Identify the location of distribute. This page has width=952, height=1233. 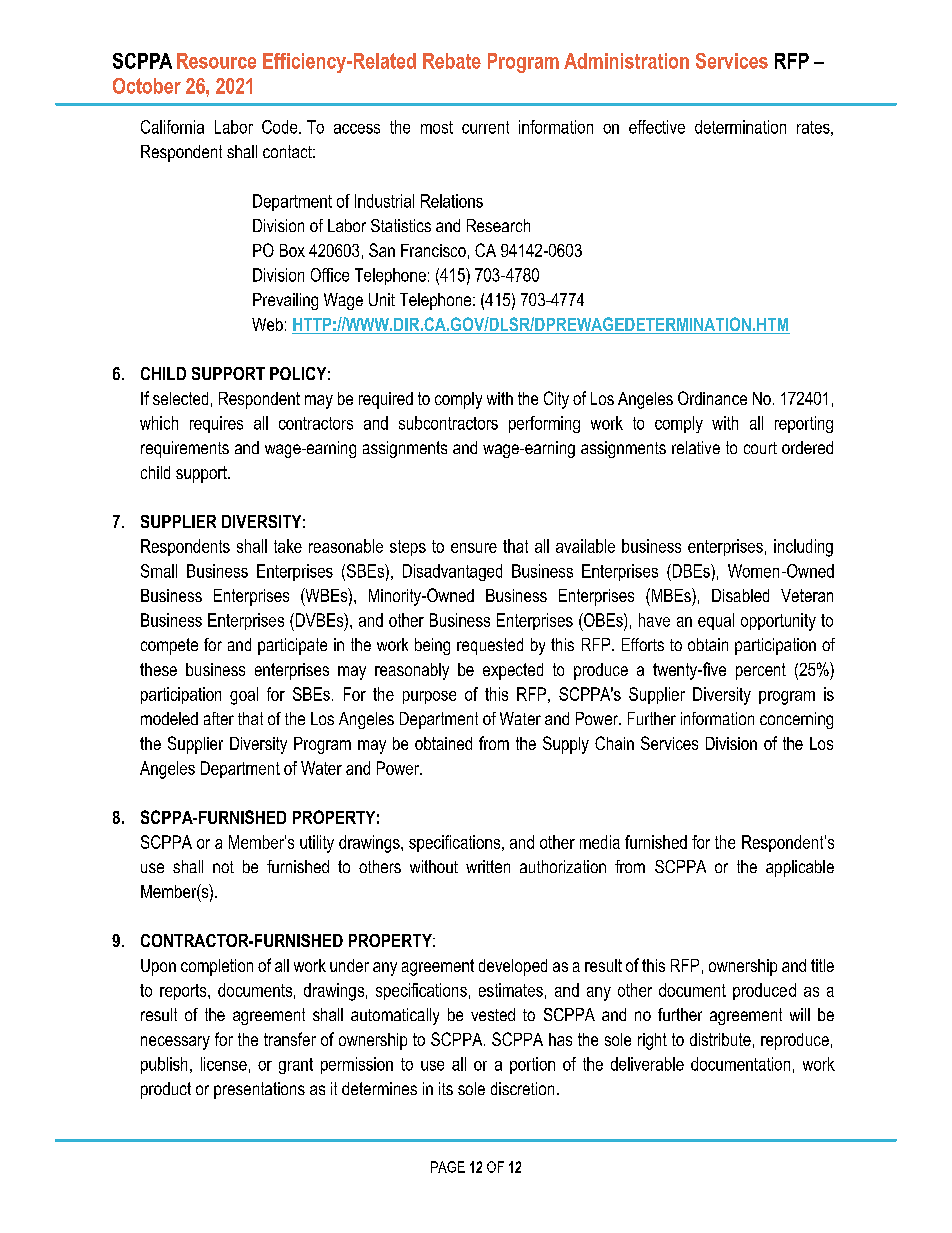
(720, 1039).
